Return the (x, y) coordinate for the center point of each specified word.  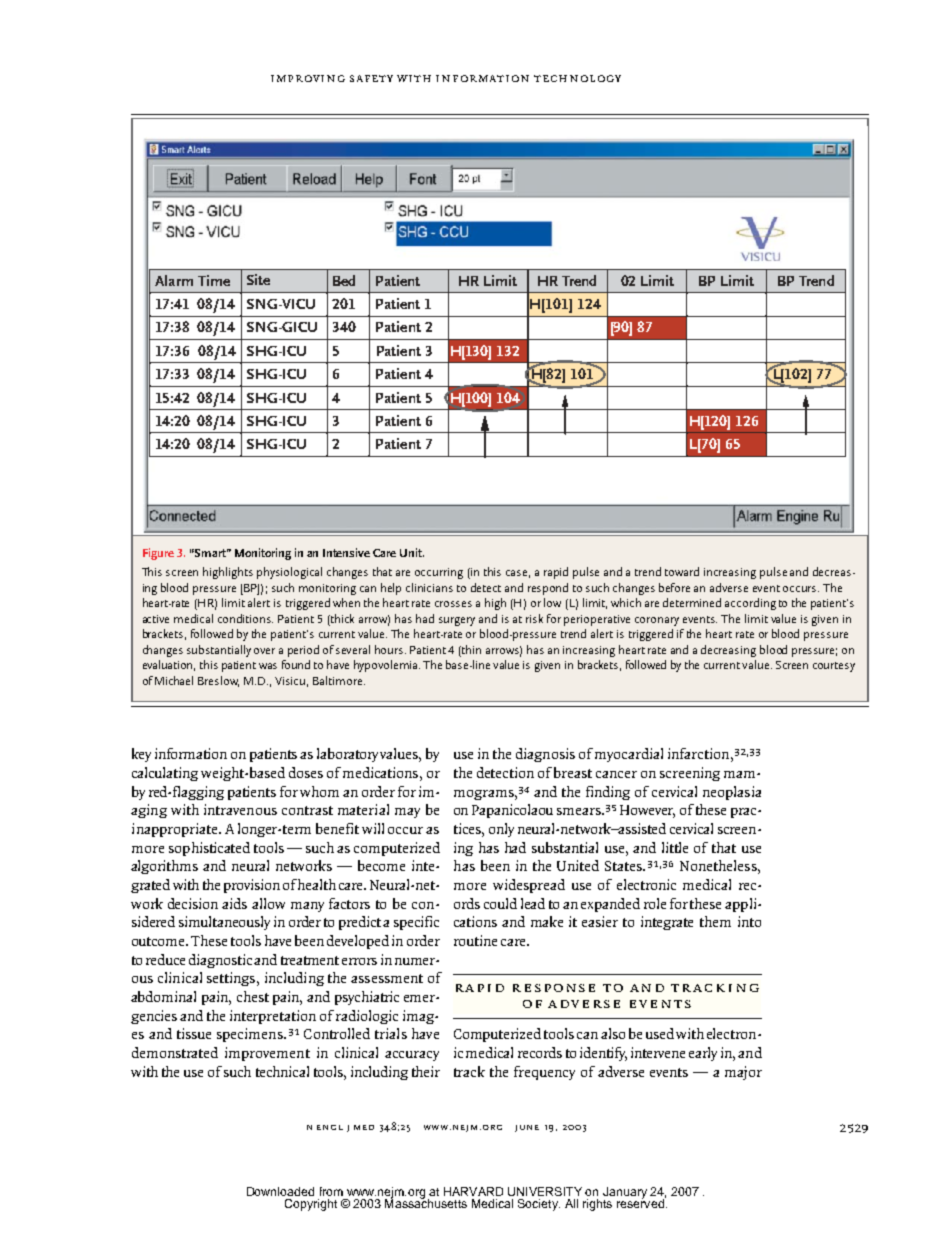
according (750, 604)
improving (308, 78)
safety (371, 78)
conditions (245, 618)
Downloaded (280, 1191)
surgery (457, 621)
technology (577, 78)
